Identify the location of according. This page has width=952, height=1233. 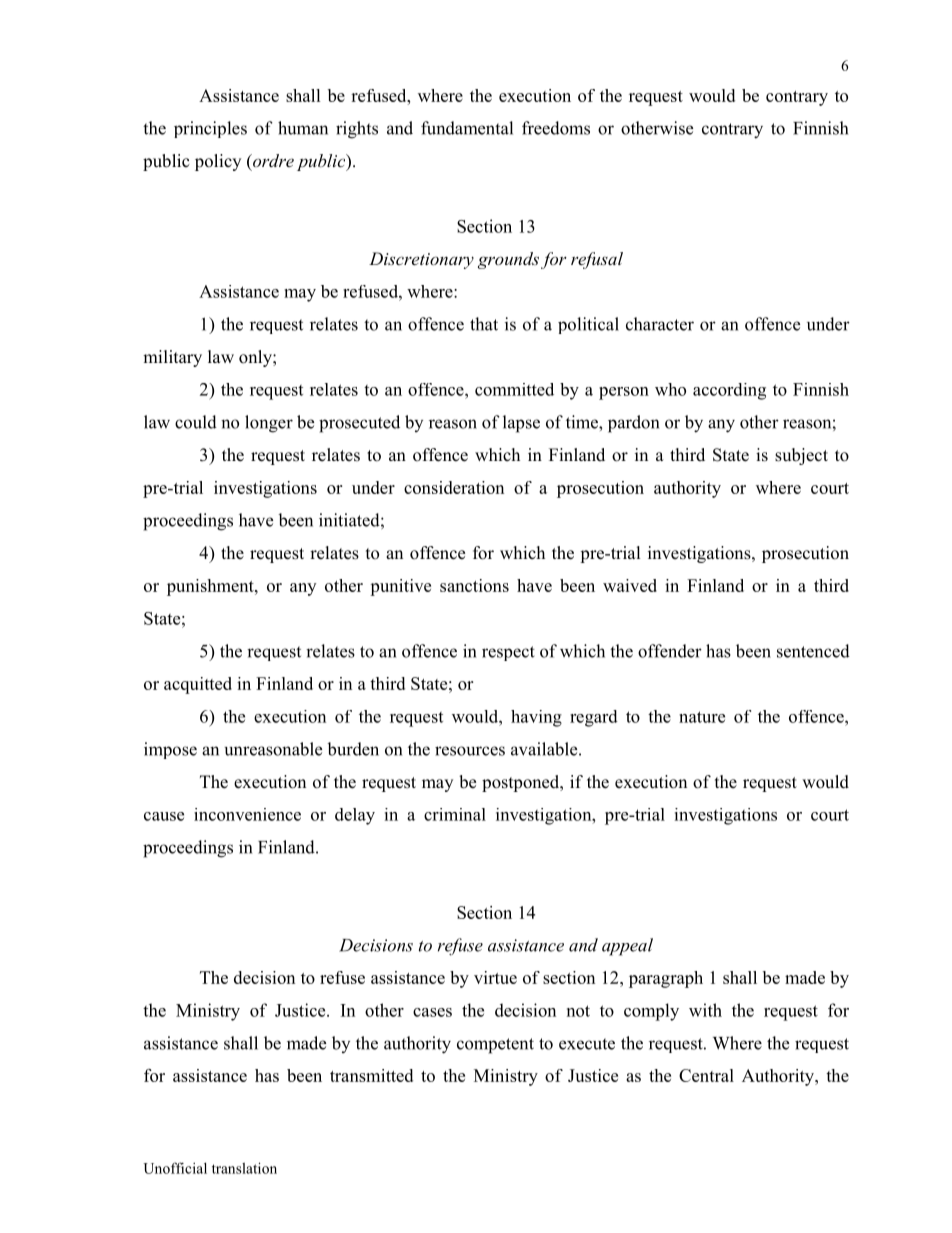
(729, 391).
